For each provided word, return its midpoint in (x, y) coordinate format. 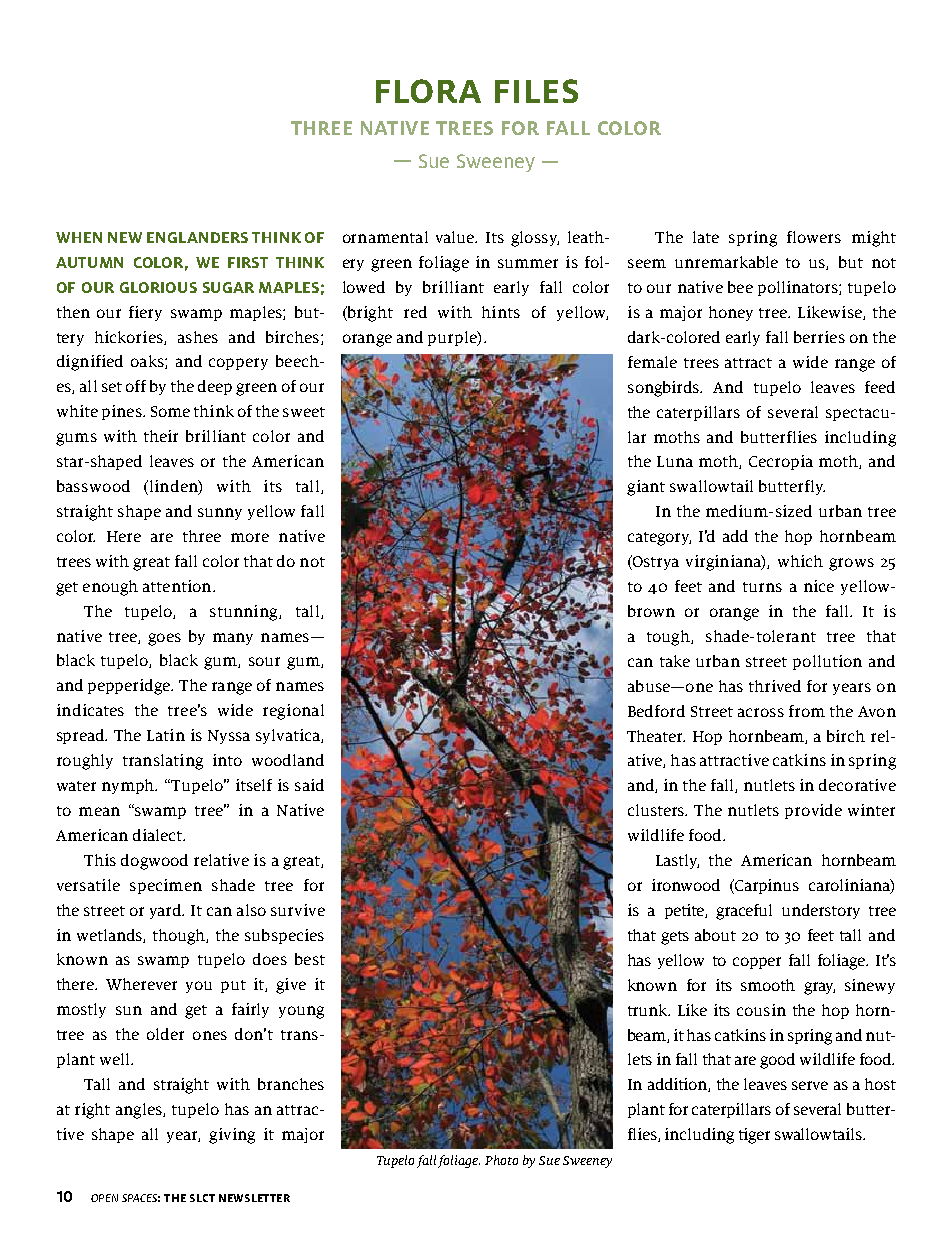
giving (232, 1136)
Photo (501, 1160)
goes (164, 639)
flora (428, 91)
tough (669, 638)
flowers (814, 237)
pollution (827, 662)
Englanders (197, 237)
